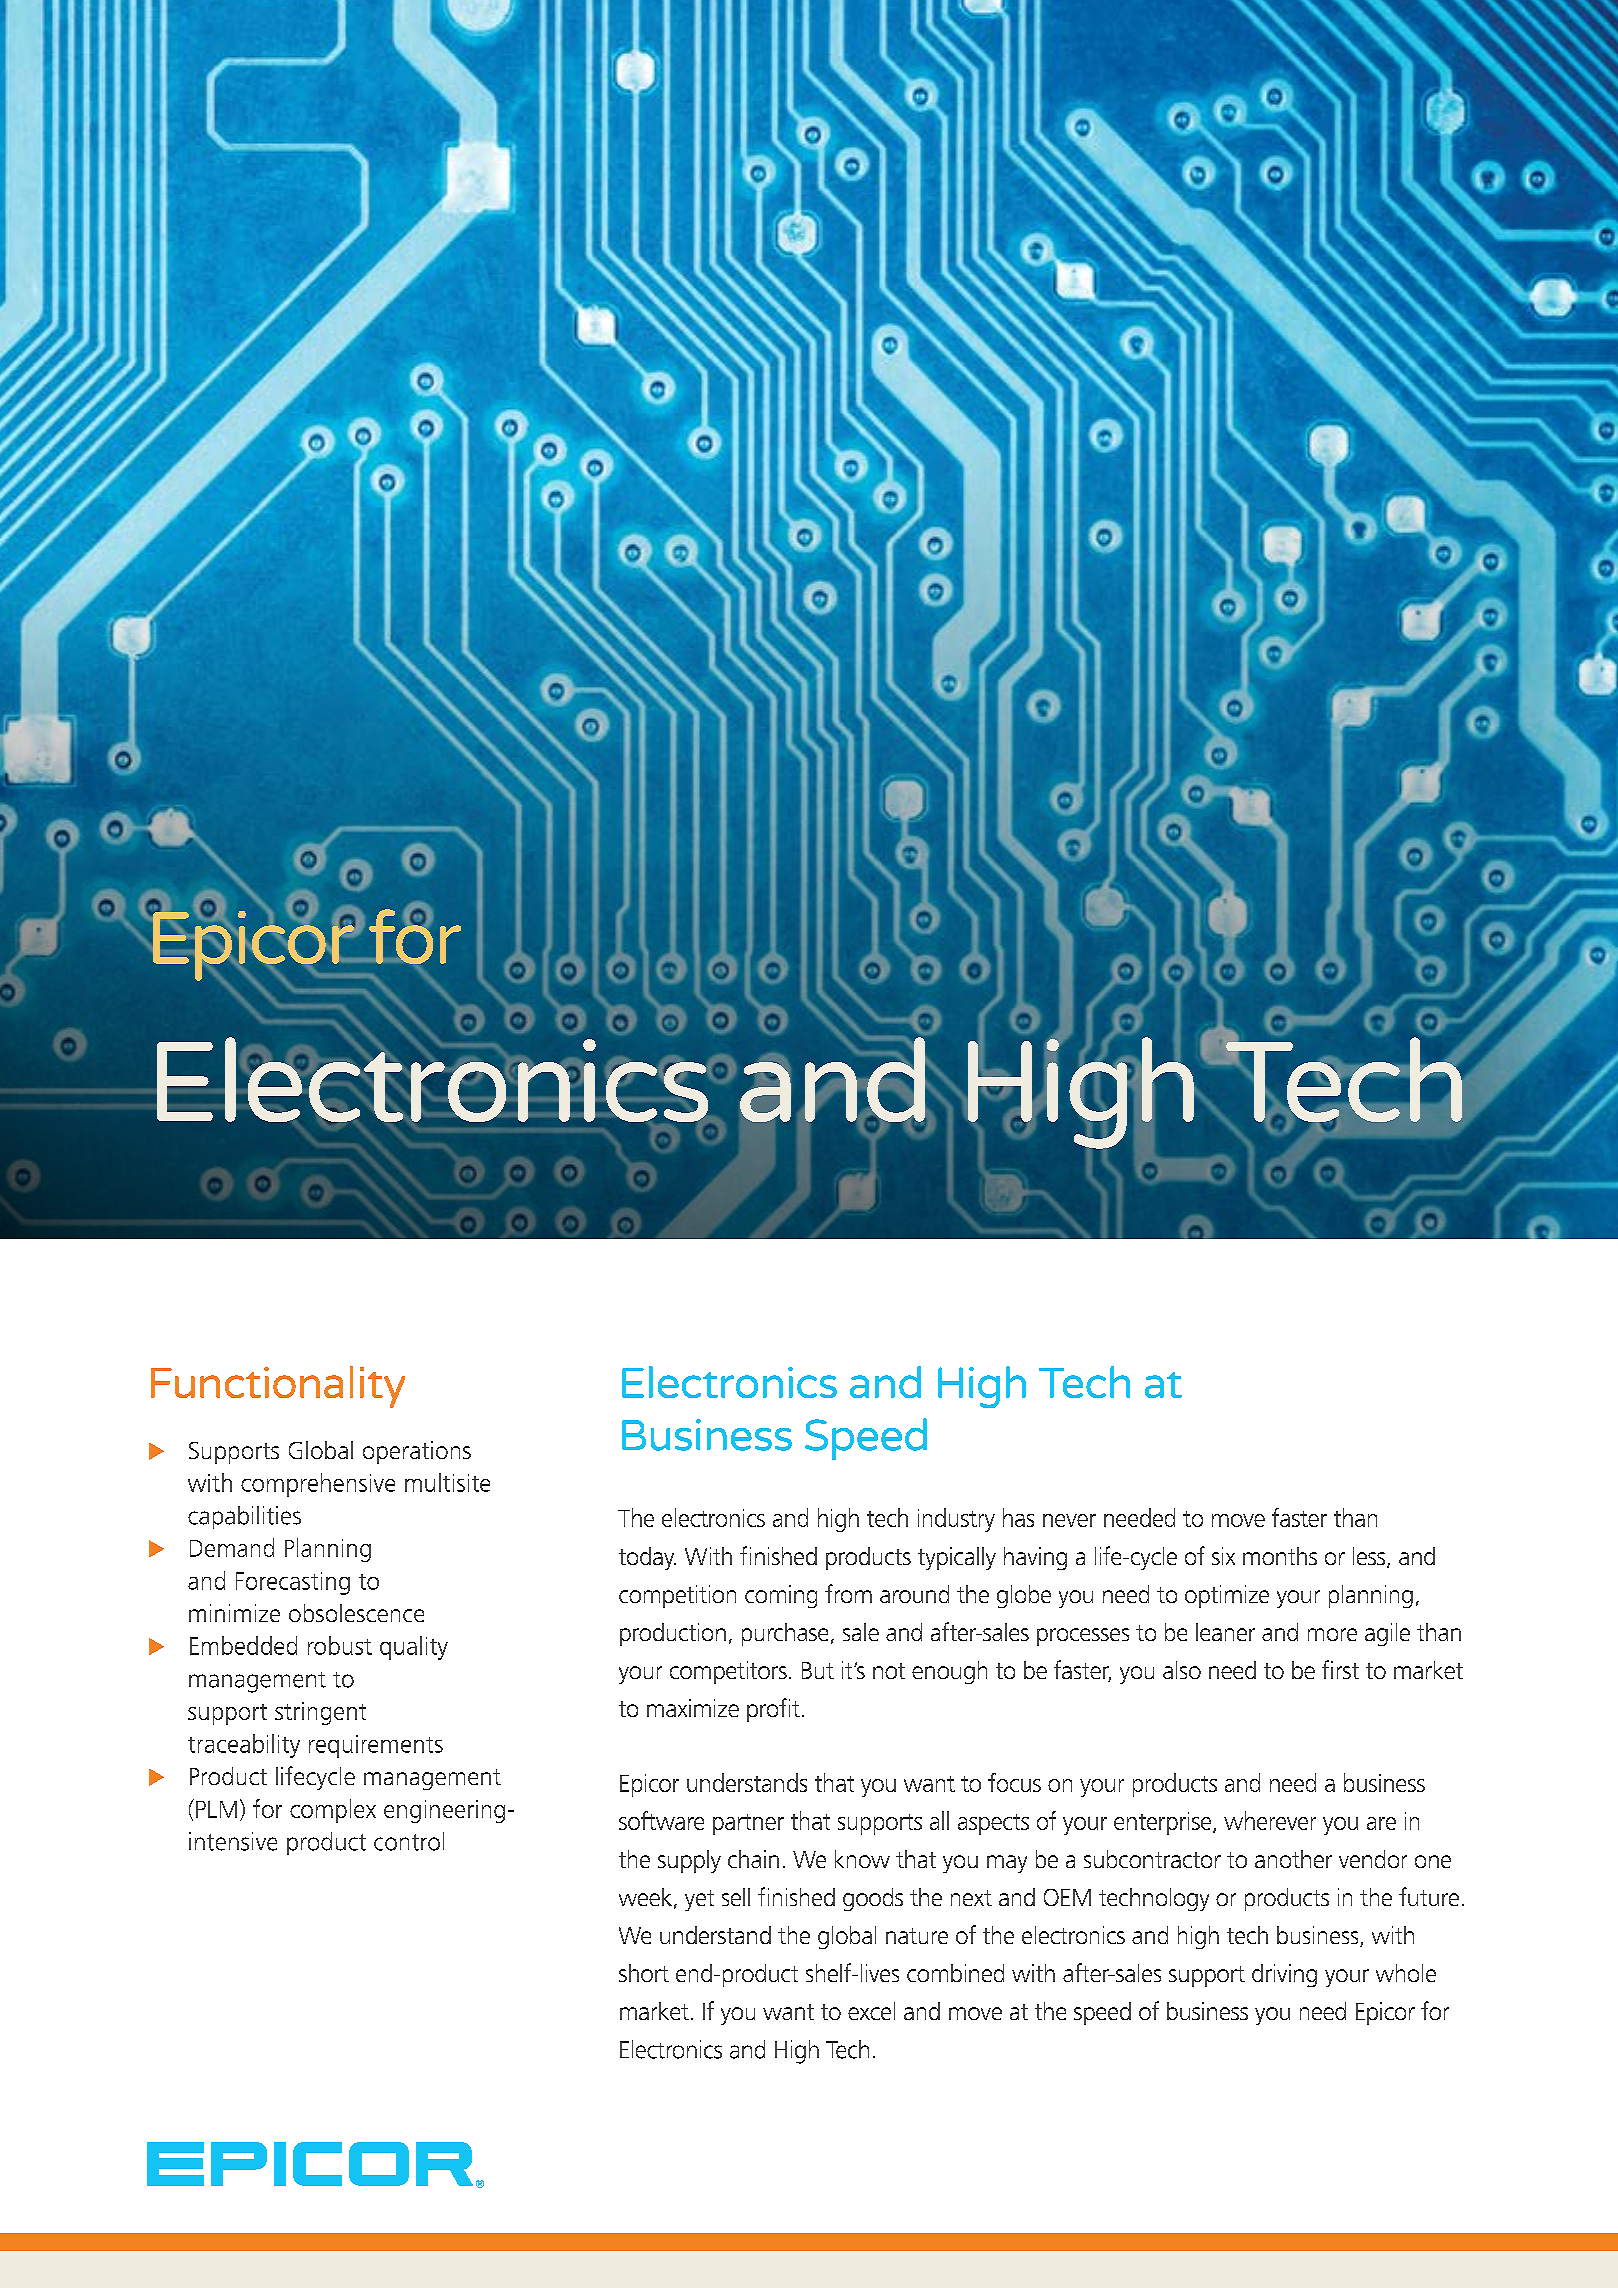  I want to click on partner, so click(748, 1824).
